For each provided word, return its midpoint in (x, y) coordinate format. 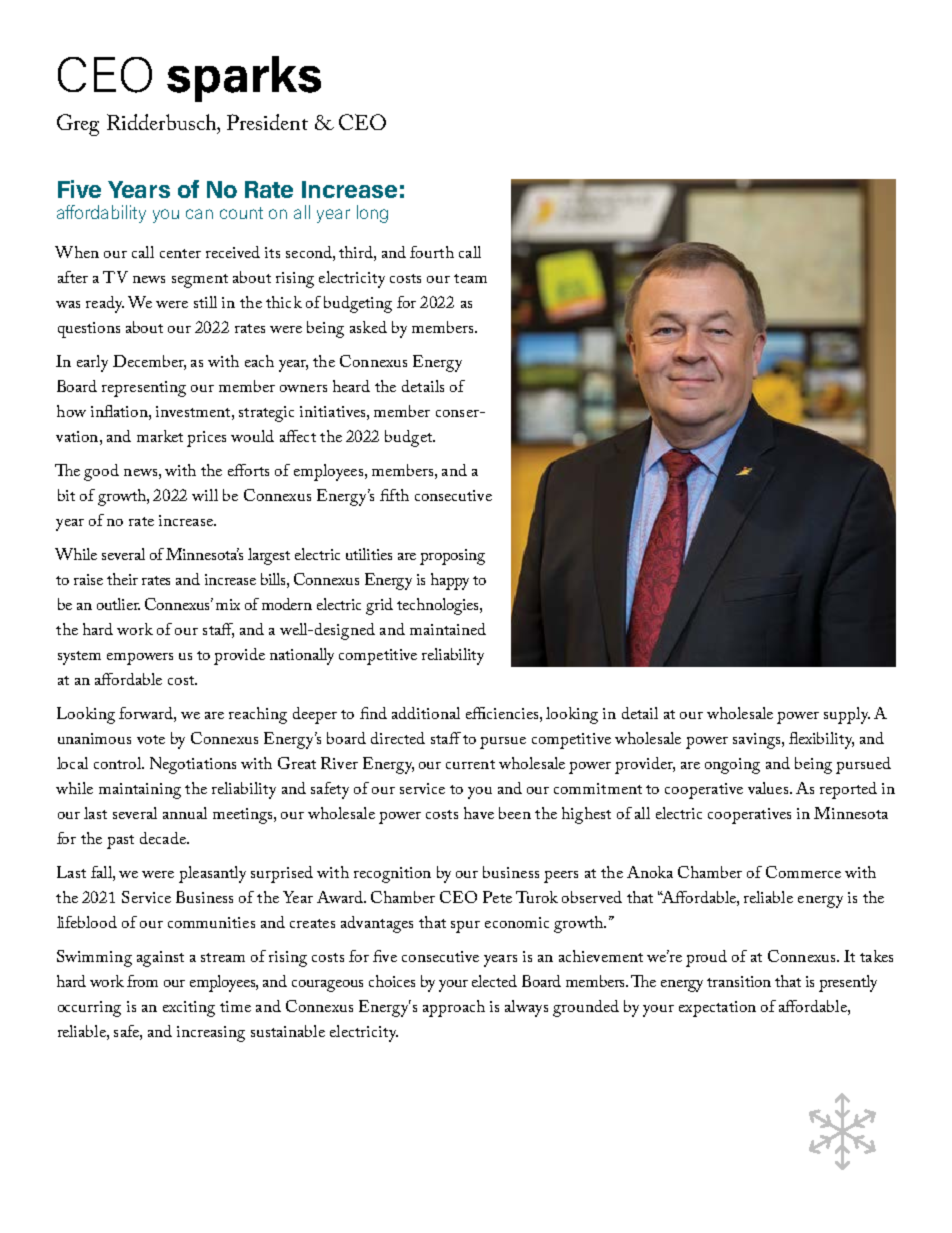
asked (368, 327)
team (470, 278)
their (122, 579)
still (205, 302)
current (470, 764)
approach (454, 1008)
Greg (78, 125)
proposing (452, 557)
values (769, 788)
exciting (189, 1009)
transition (739, 981)
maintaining (140, 791)
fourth (432, 252)
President (267, 122)
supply (847, 715)
